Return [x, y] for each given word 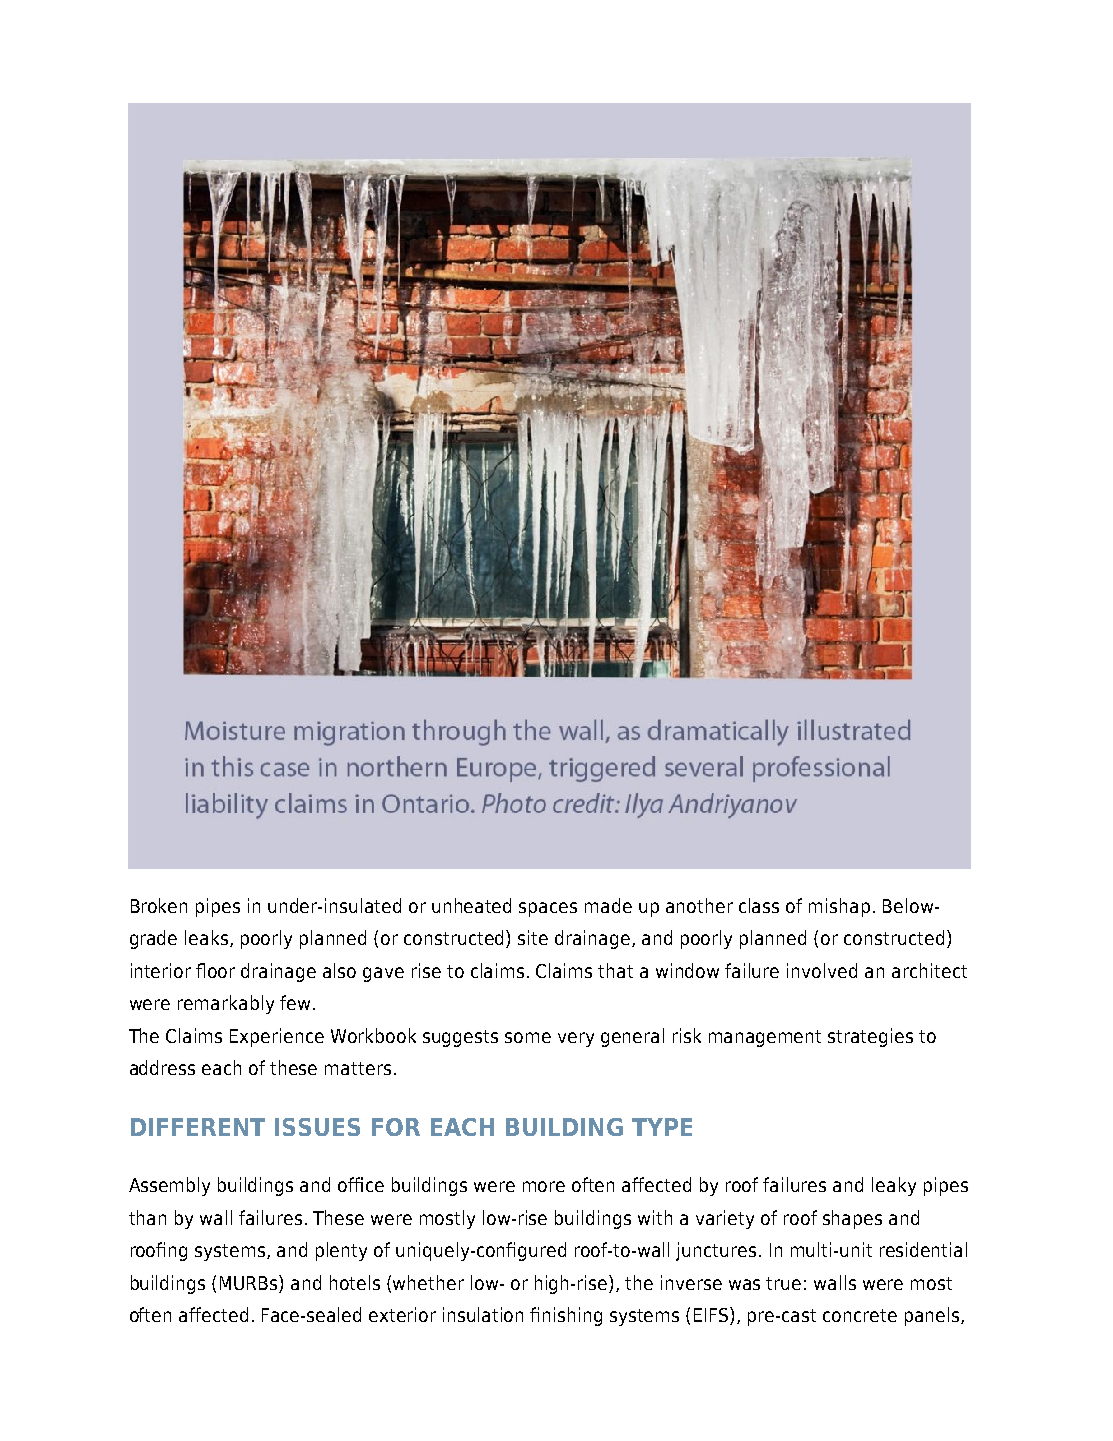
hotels [355, 1282]
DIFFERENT [198, 1127]
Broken [159, 905]
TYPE [662, 1127]
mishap [839, 907]
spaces [548, 909]
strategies [870, 1037]
